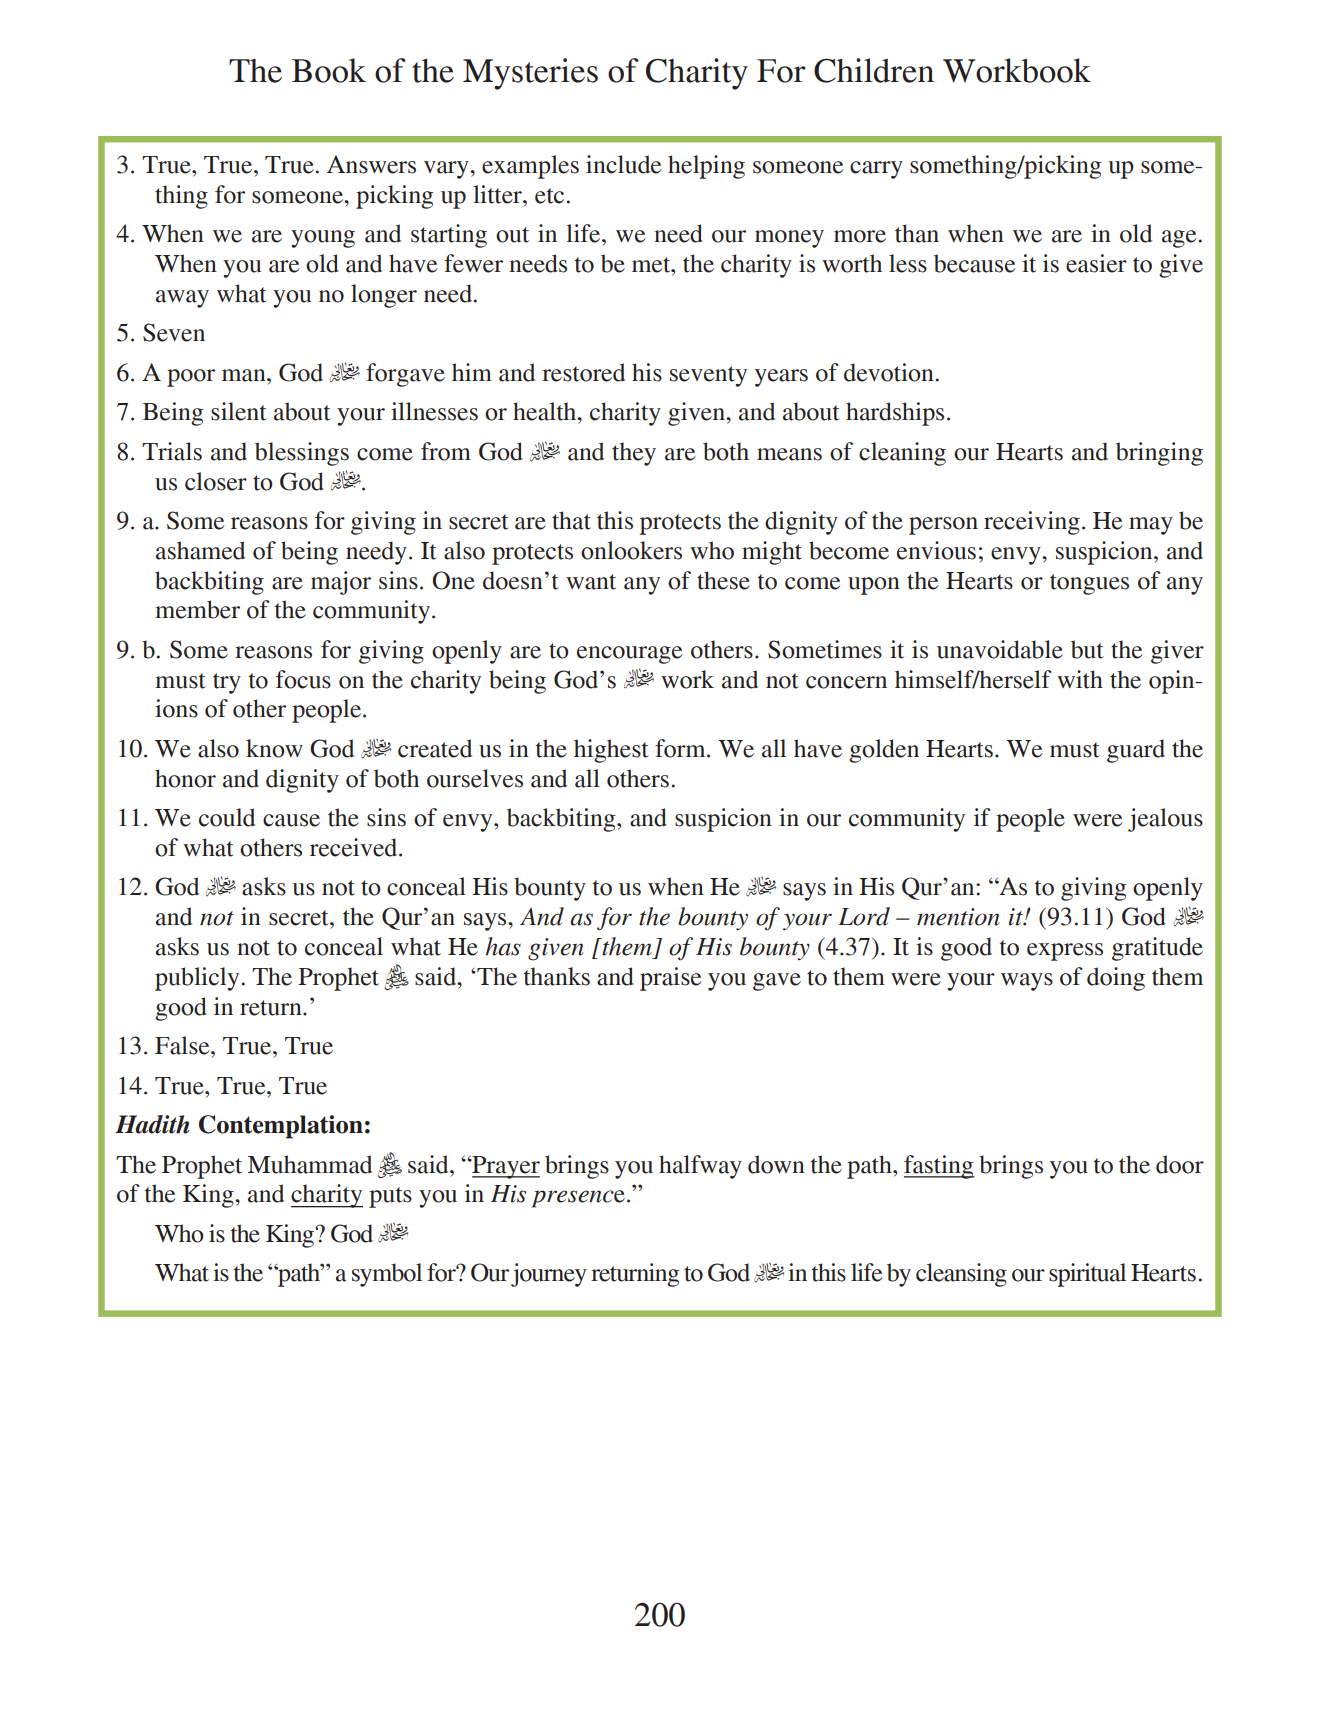 This document has height=1709, width=1320. Describe the element at coordinates (578, 1199) in the document. I see `presence` at that location.
